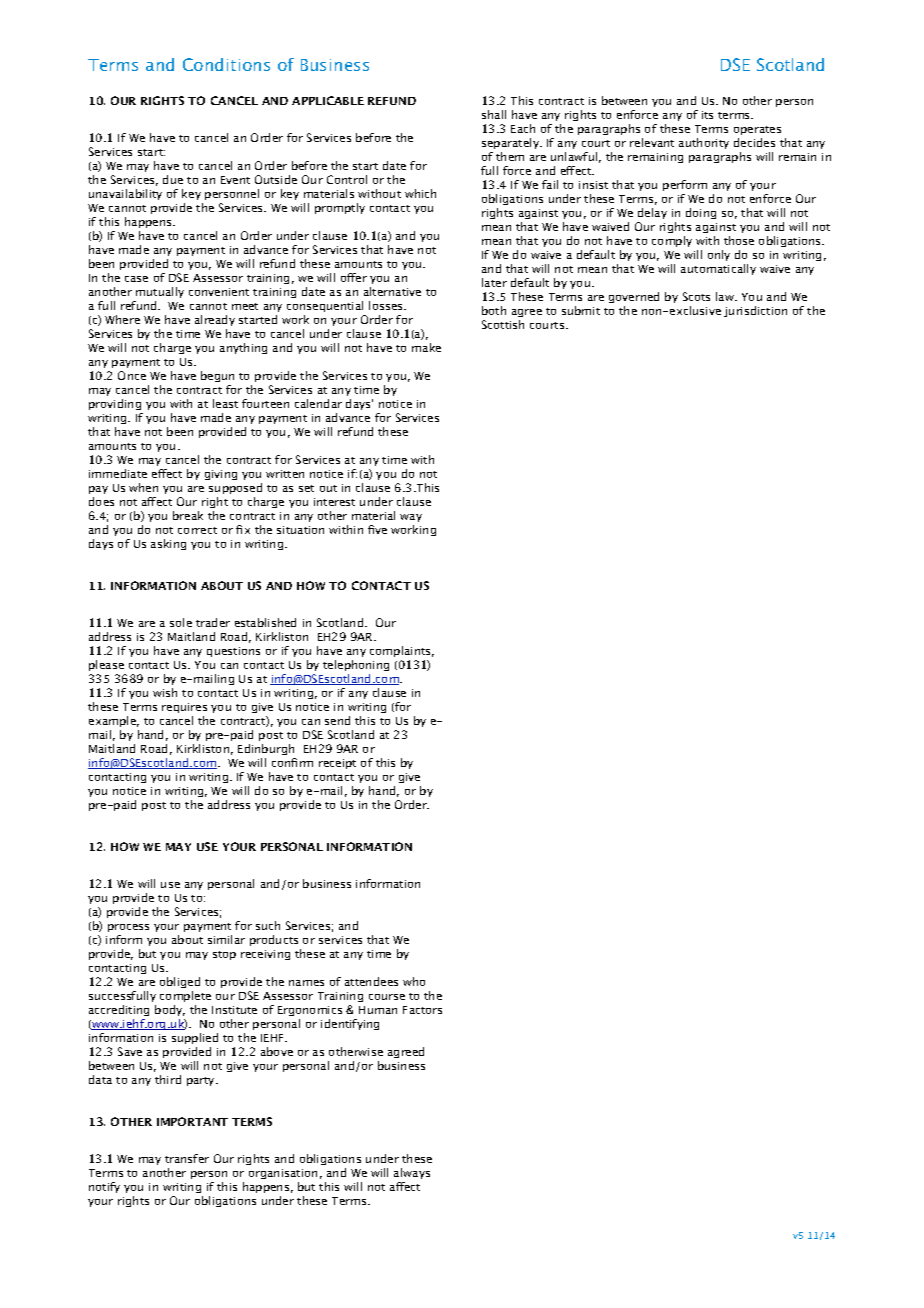 This page has height=1308, width=924. I want to click on Conditions, so click(226, 64).
